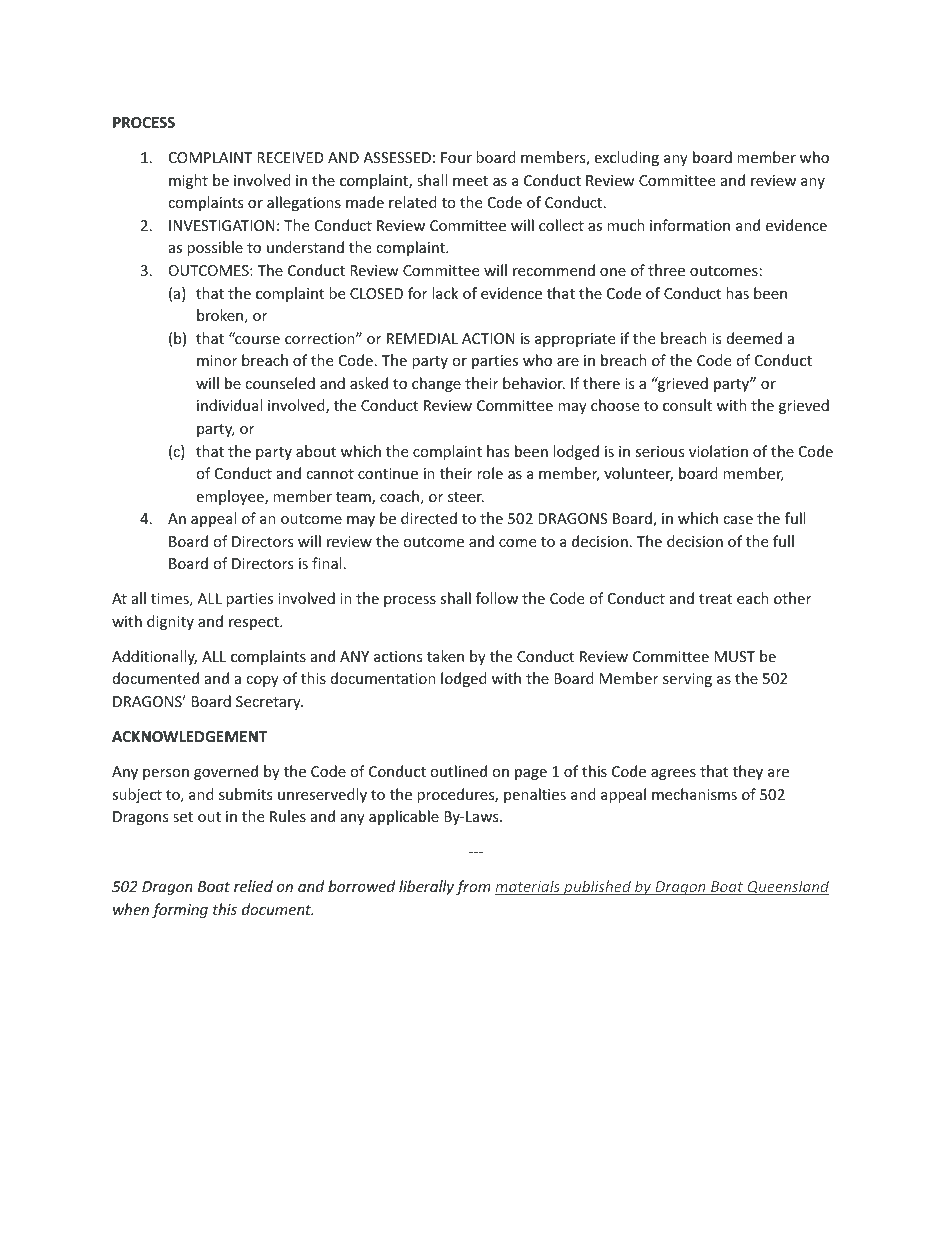  Describe the element at coordinates (470, 181) in the screenshot. I see `meet` at that location.
